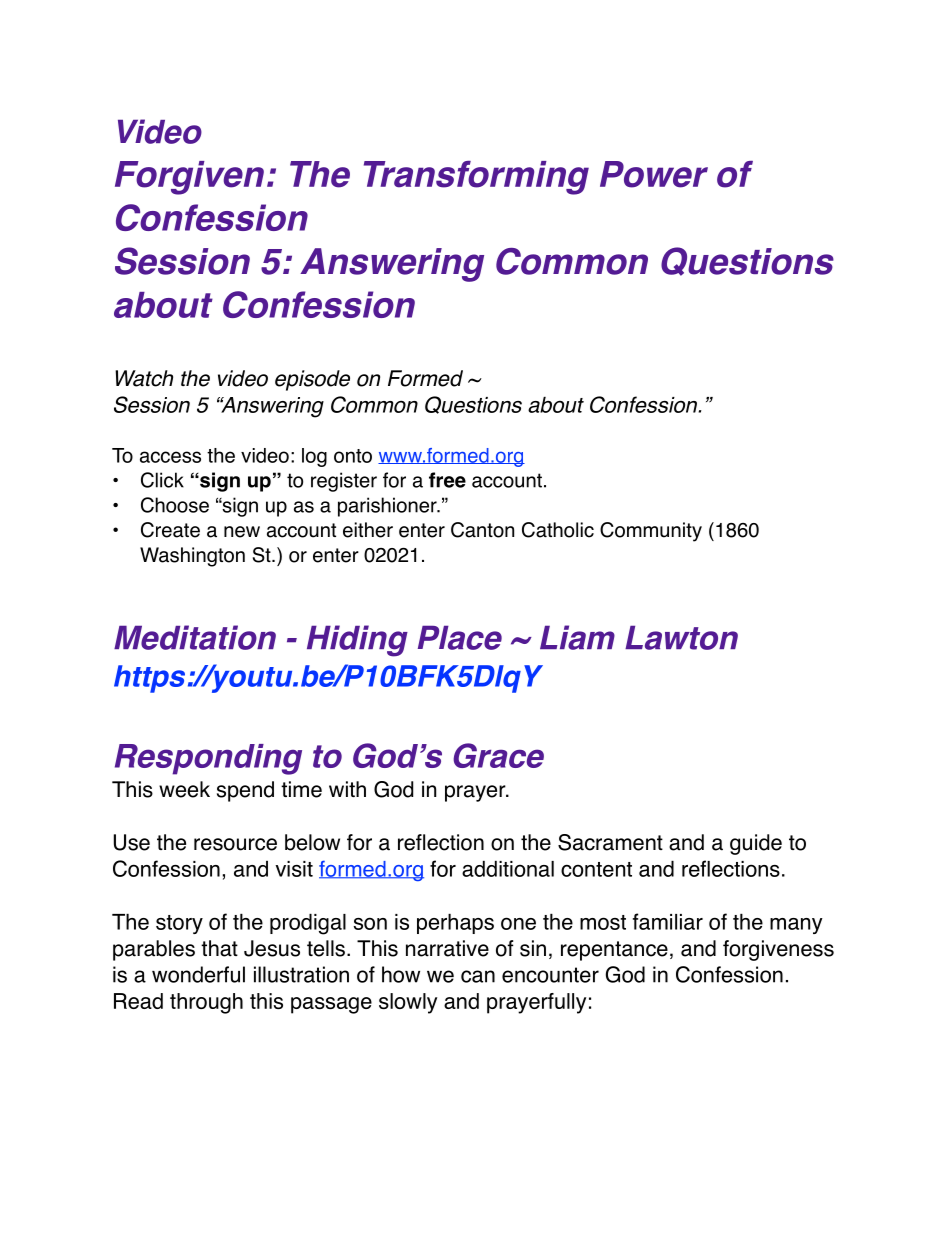 This document has width=952, height=1233. I want to click on wonderful, so click(198, 974).
